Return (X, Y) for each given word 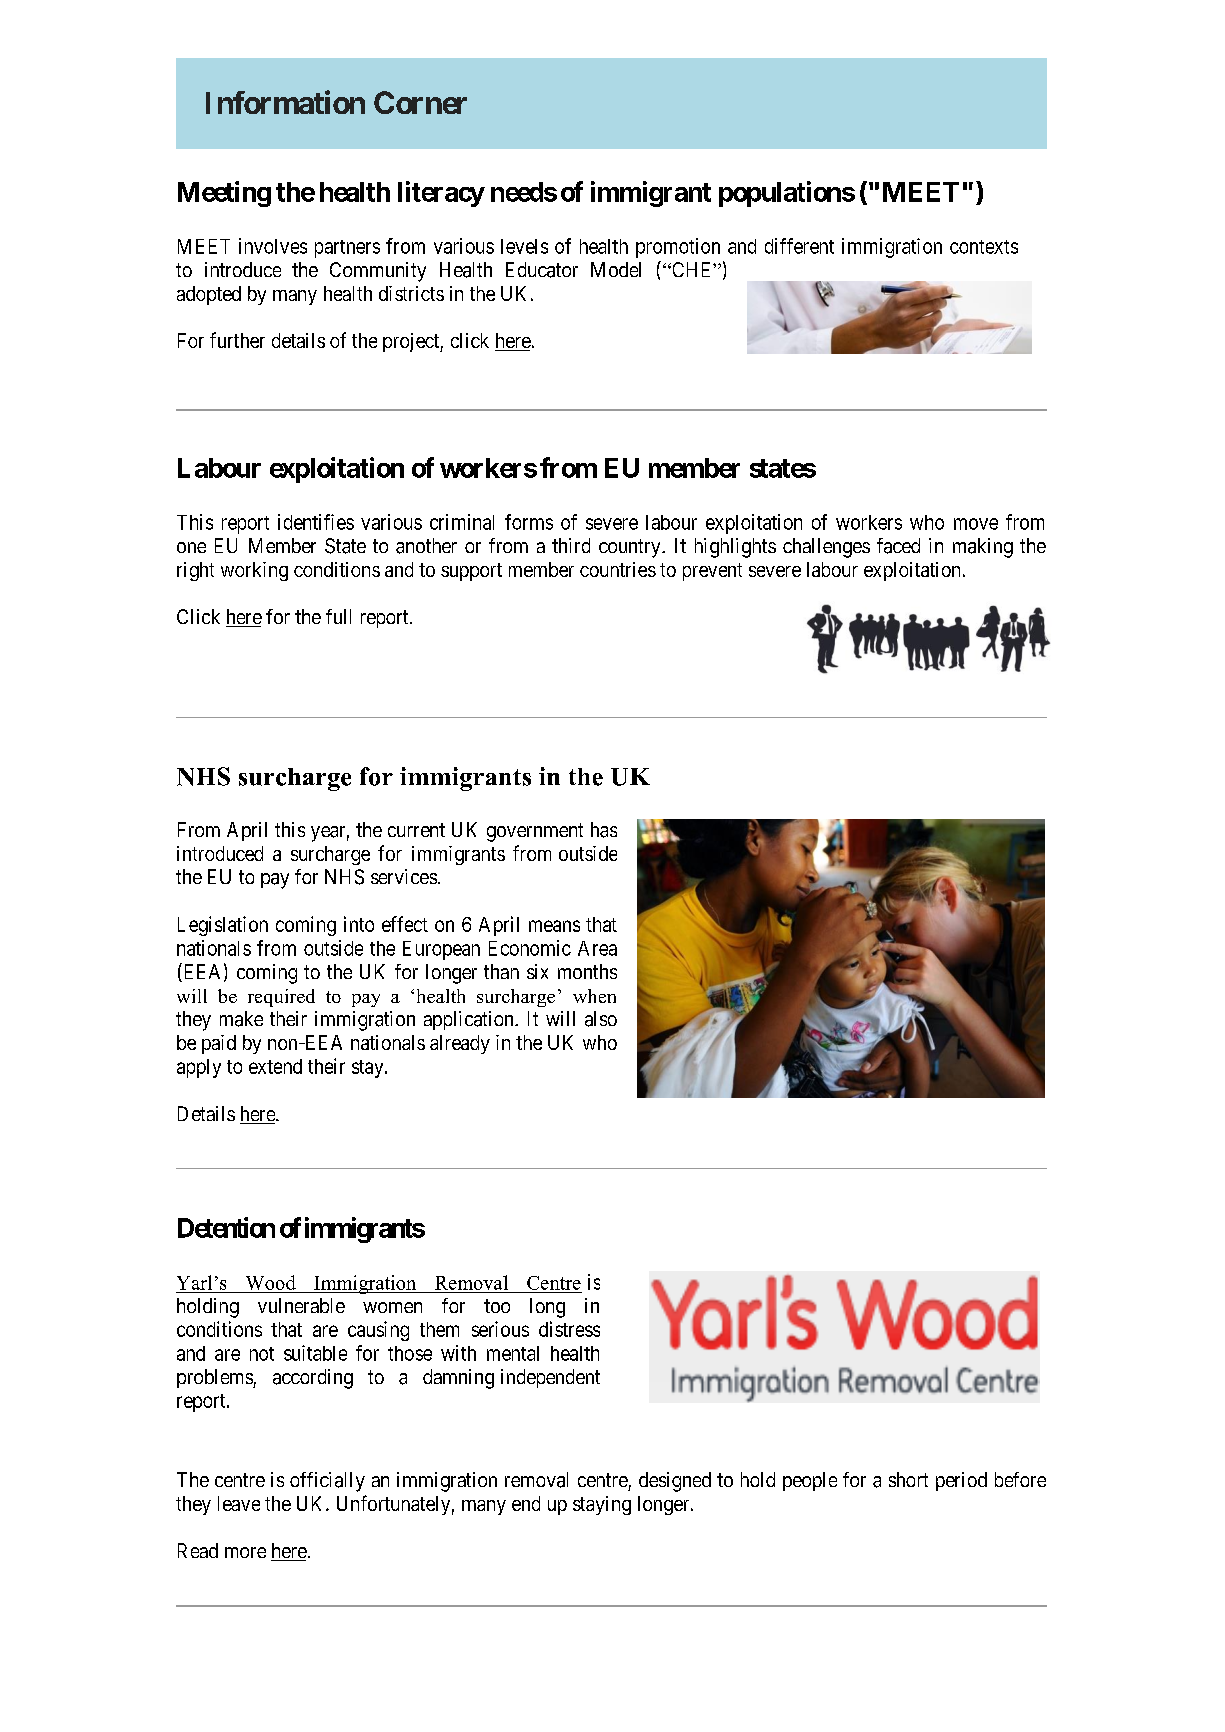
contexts (984, 247)
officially (327, 1482)
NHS (344, 877)
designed (675, 1482)
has (604, 830)
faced (898, 546)
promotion (678, 248)
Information (285, 102)
